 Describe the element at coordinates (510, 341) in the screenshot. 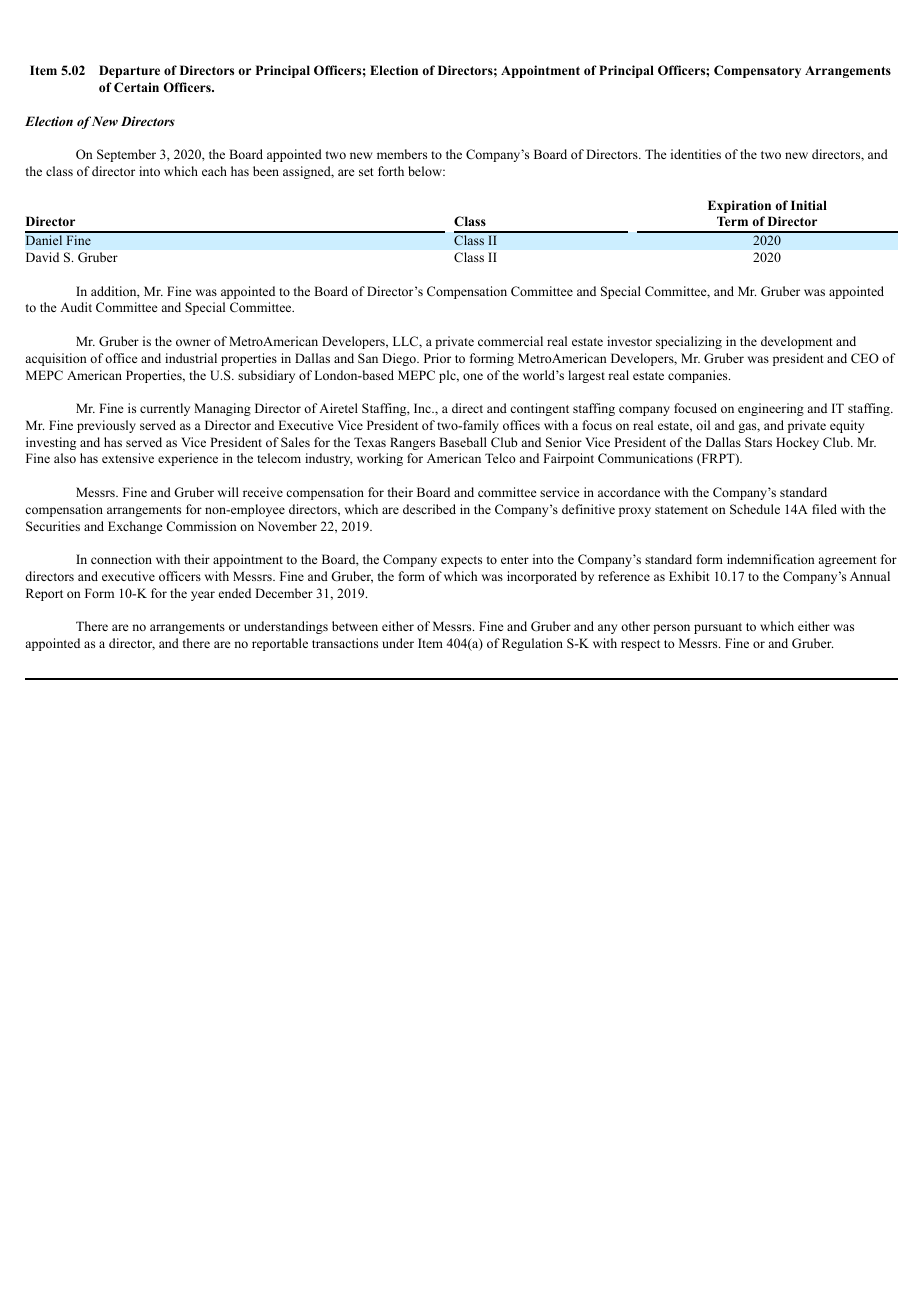

I see `commercial` at that location.
